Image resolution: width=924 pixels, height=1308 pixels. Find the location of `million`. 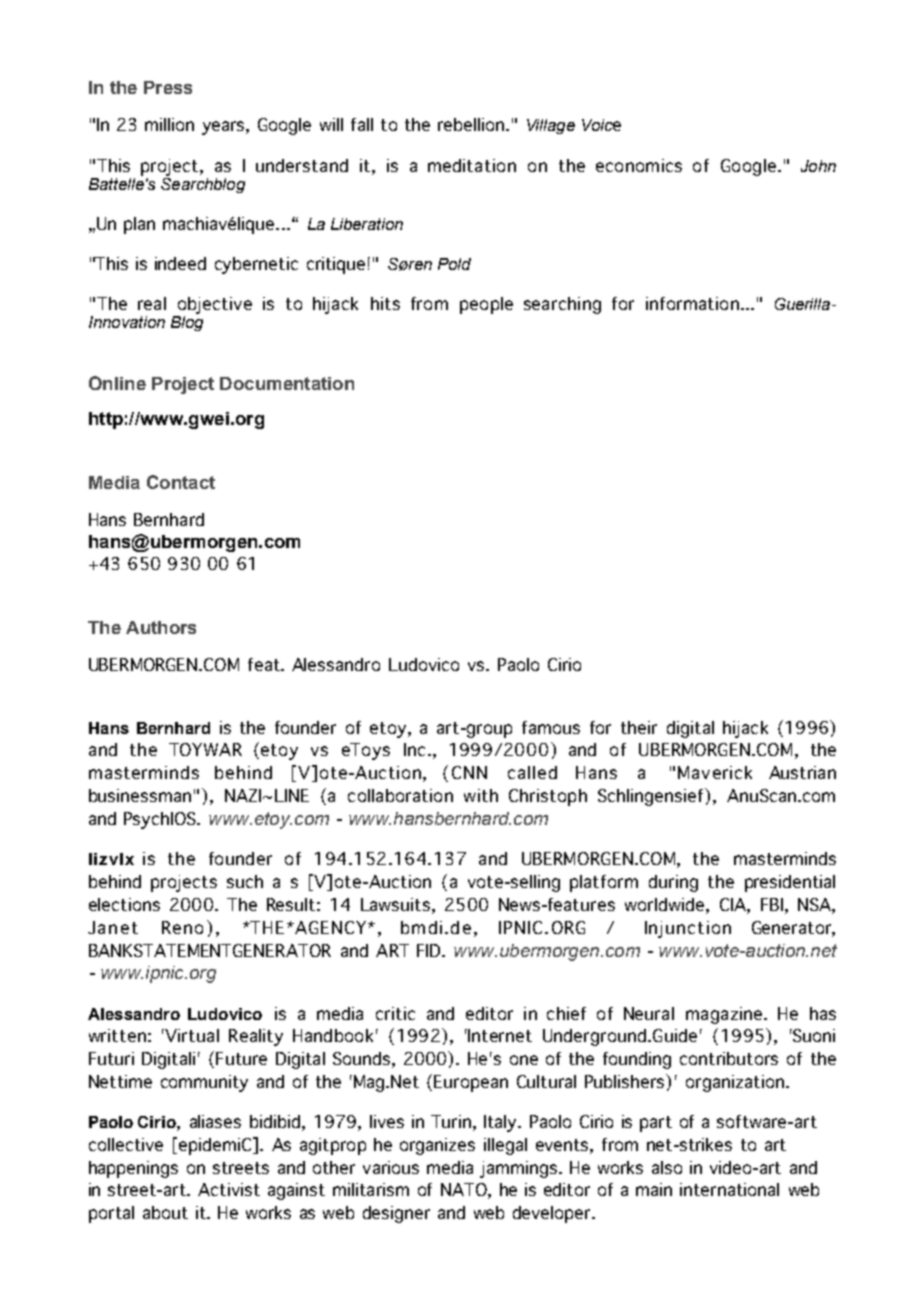

million is located at coordinates (169, 124).
